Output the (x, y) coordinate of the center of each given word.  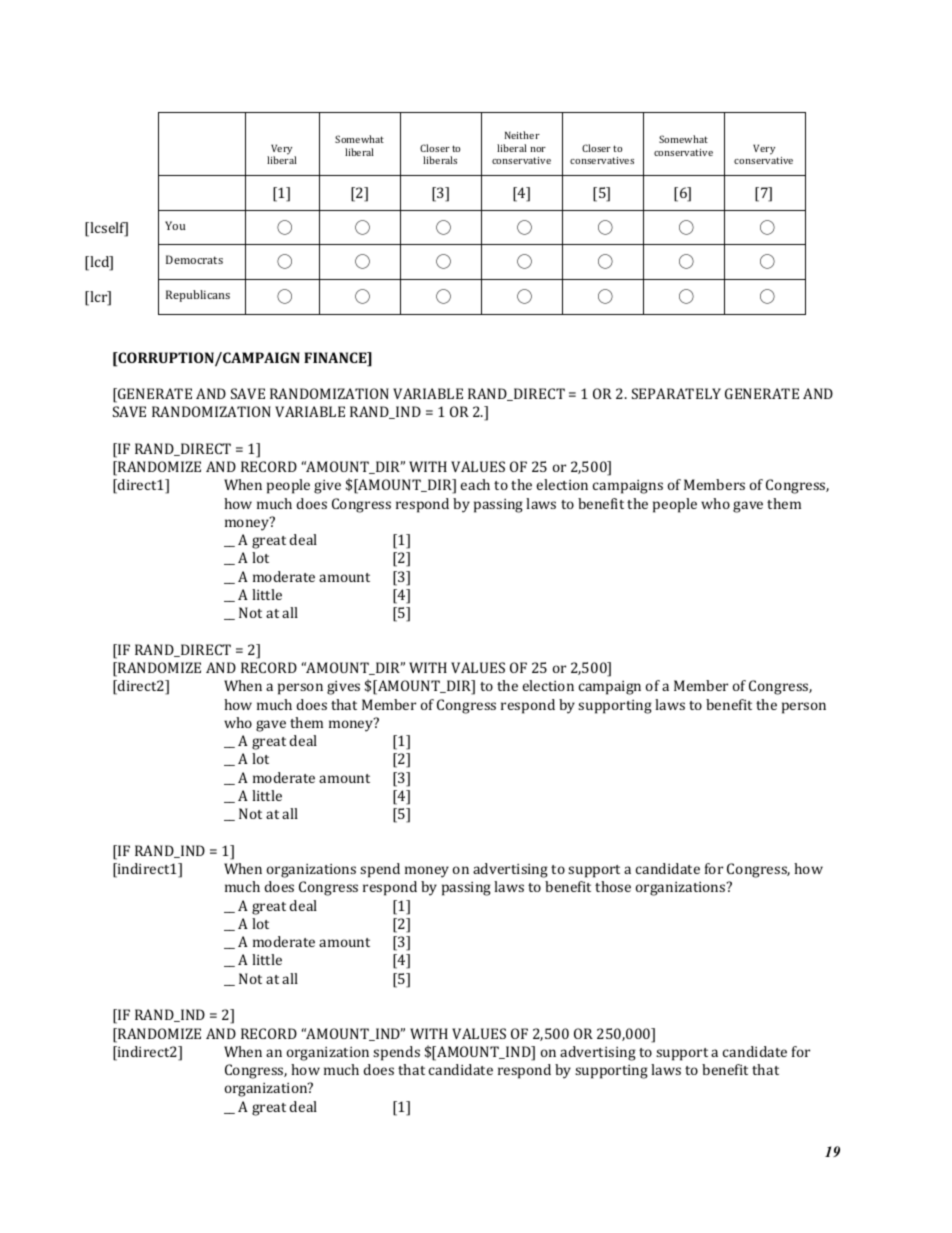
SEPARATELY (676, 393)
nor (538, 149)
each (475, 484)
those (613, 886)
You (175, 225)
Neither (522, 135)
